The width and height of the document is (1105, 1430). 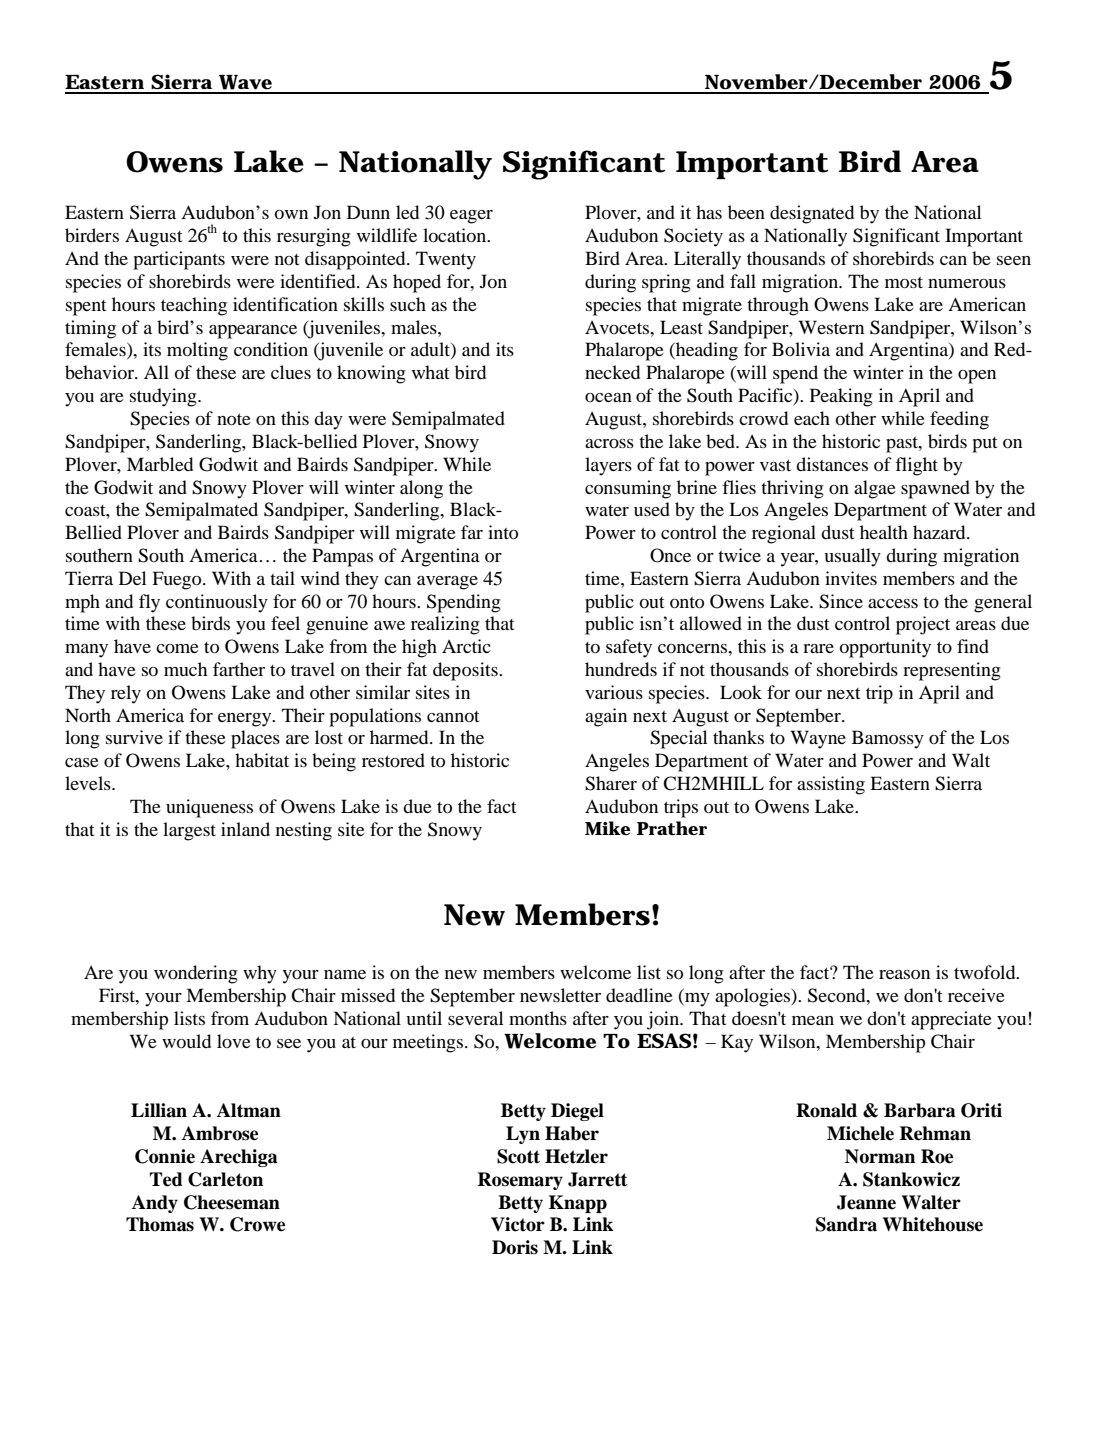 I want to click on Victor, so click(x=518, y=1224).
